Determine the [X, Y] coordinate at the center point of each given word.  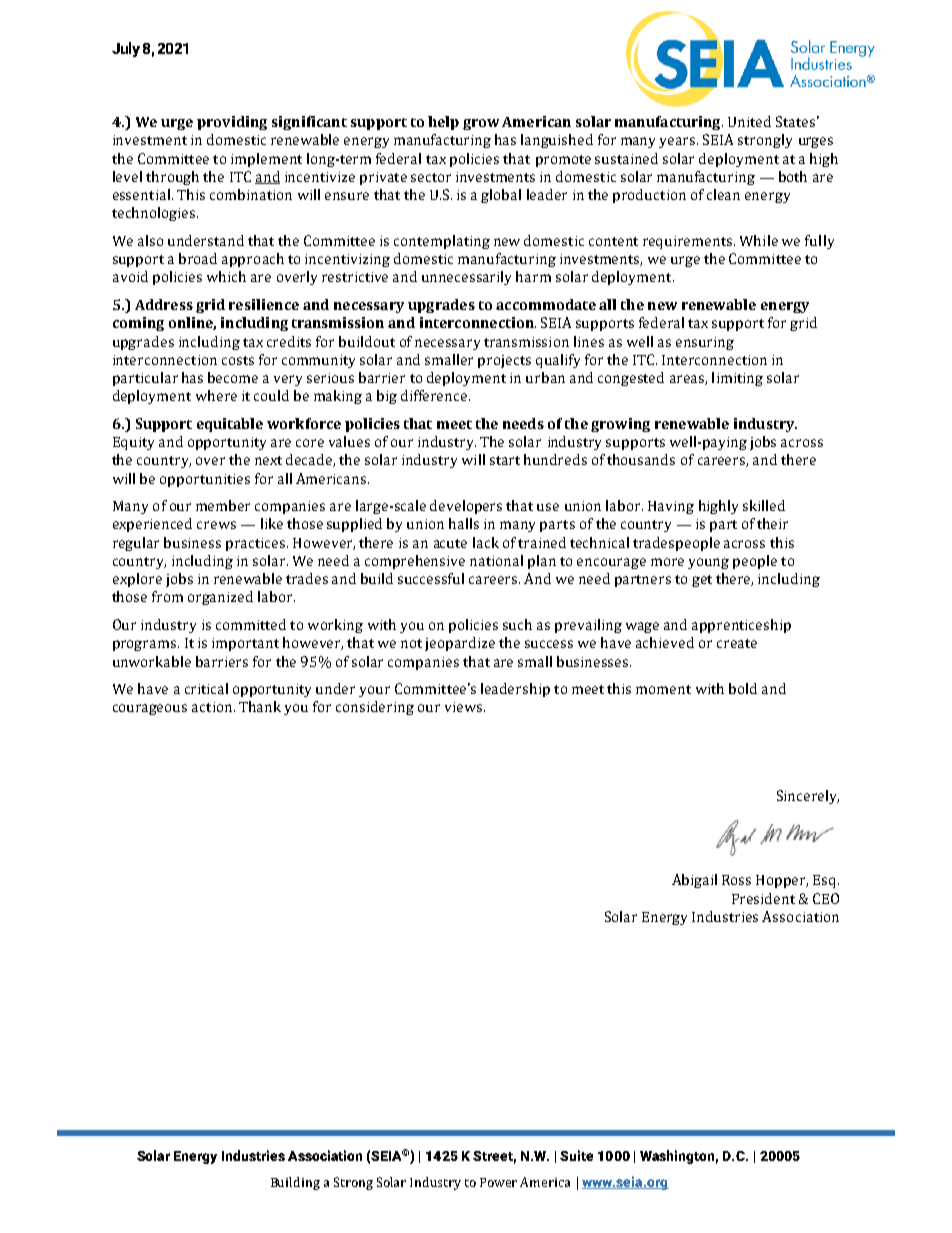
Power [498, 1182]
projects [504, 361]
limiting [737, 379]
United [749, 121]
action [213, 707]
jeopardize [460, 644]
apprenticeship [741, 626]
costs [238, 360]
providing [232, 123]
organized [220, 598]
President [763, 898]
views [465, 707]
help [443, 123]
